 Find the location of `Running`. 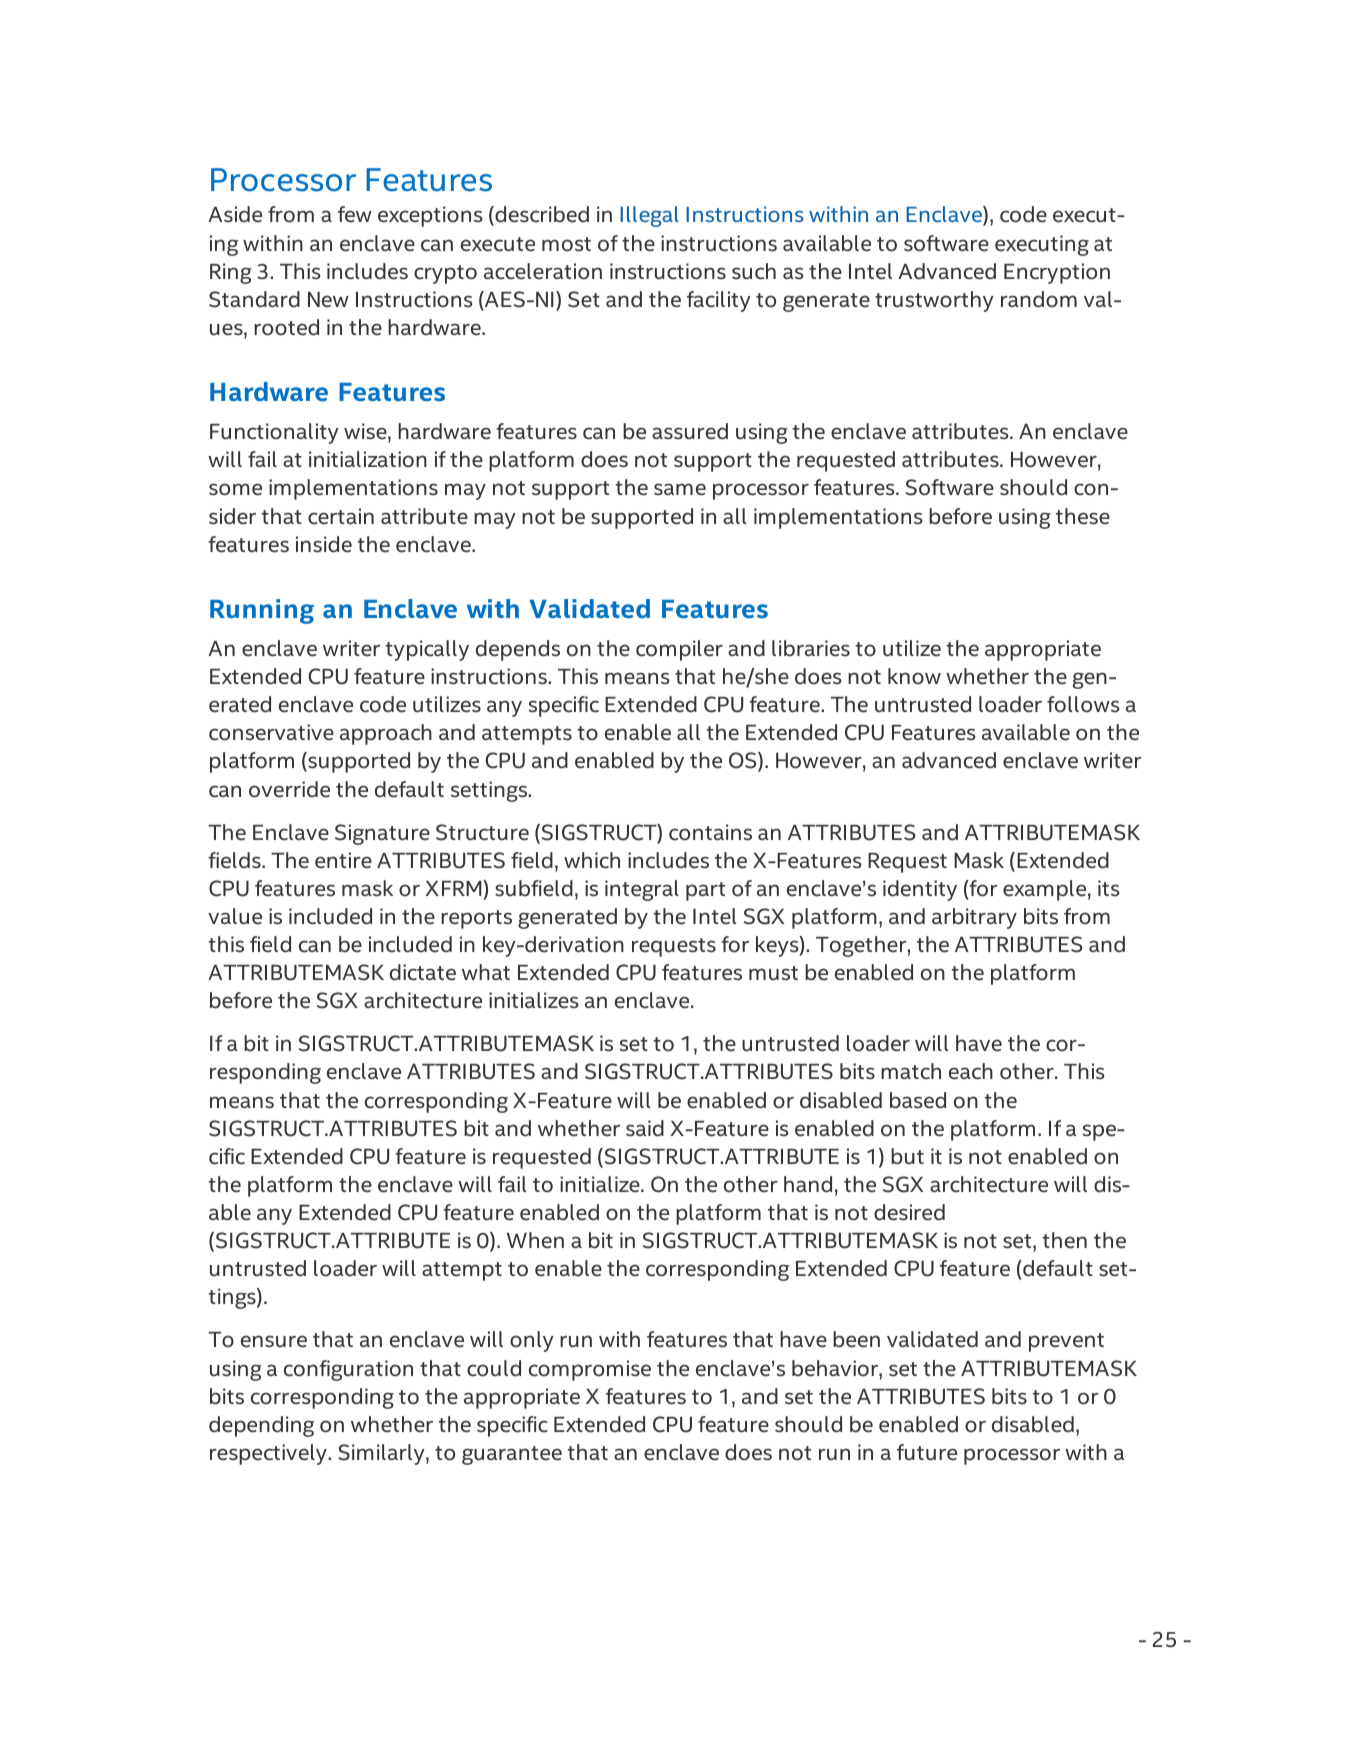

Running is located at coordinates (262, 611).
